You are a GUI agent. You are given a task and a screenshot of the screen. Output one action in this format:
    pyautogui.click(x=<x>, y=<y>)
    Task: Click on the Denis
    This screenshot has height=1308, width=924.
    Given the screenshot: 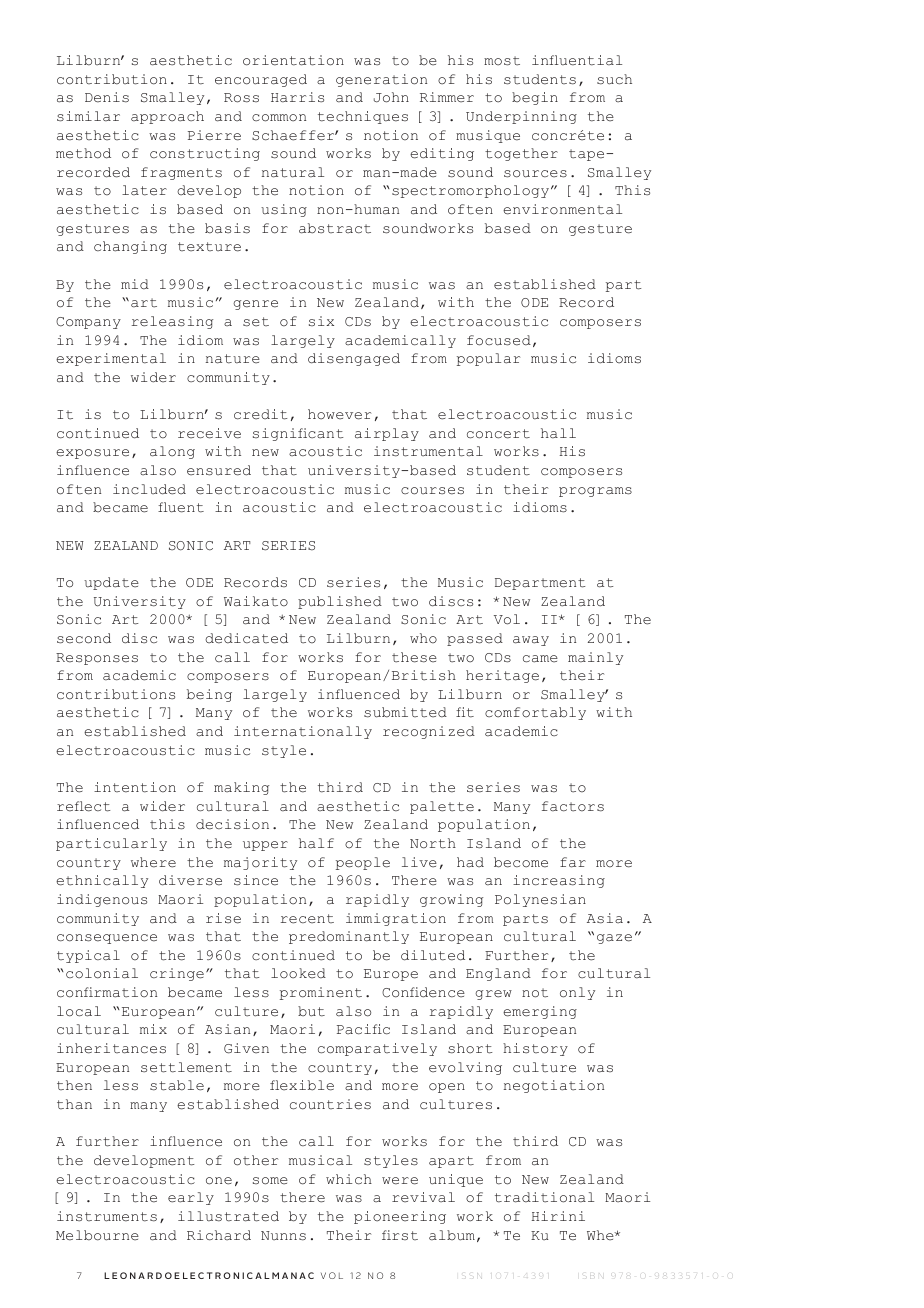 What is the action you would take?
    pyautogui.click(x=107, y=97)
